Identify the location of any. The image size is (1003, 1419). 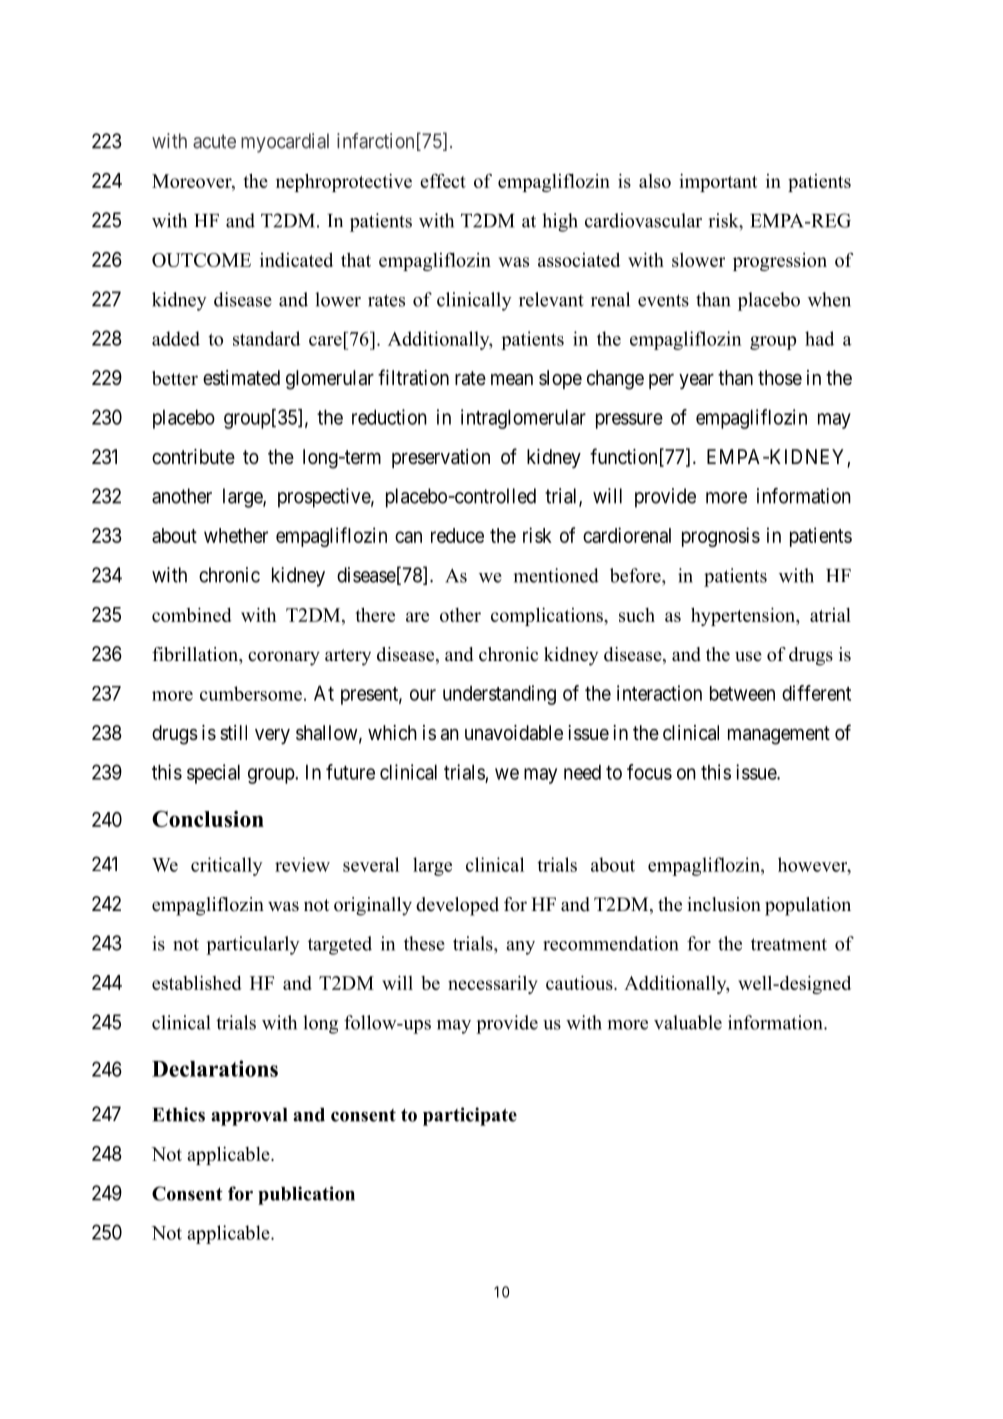
(520, 948).
